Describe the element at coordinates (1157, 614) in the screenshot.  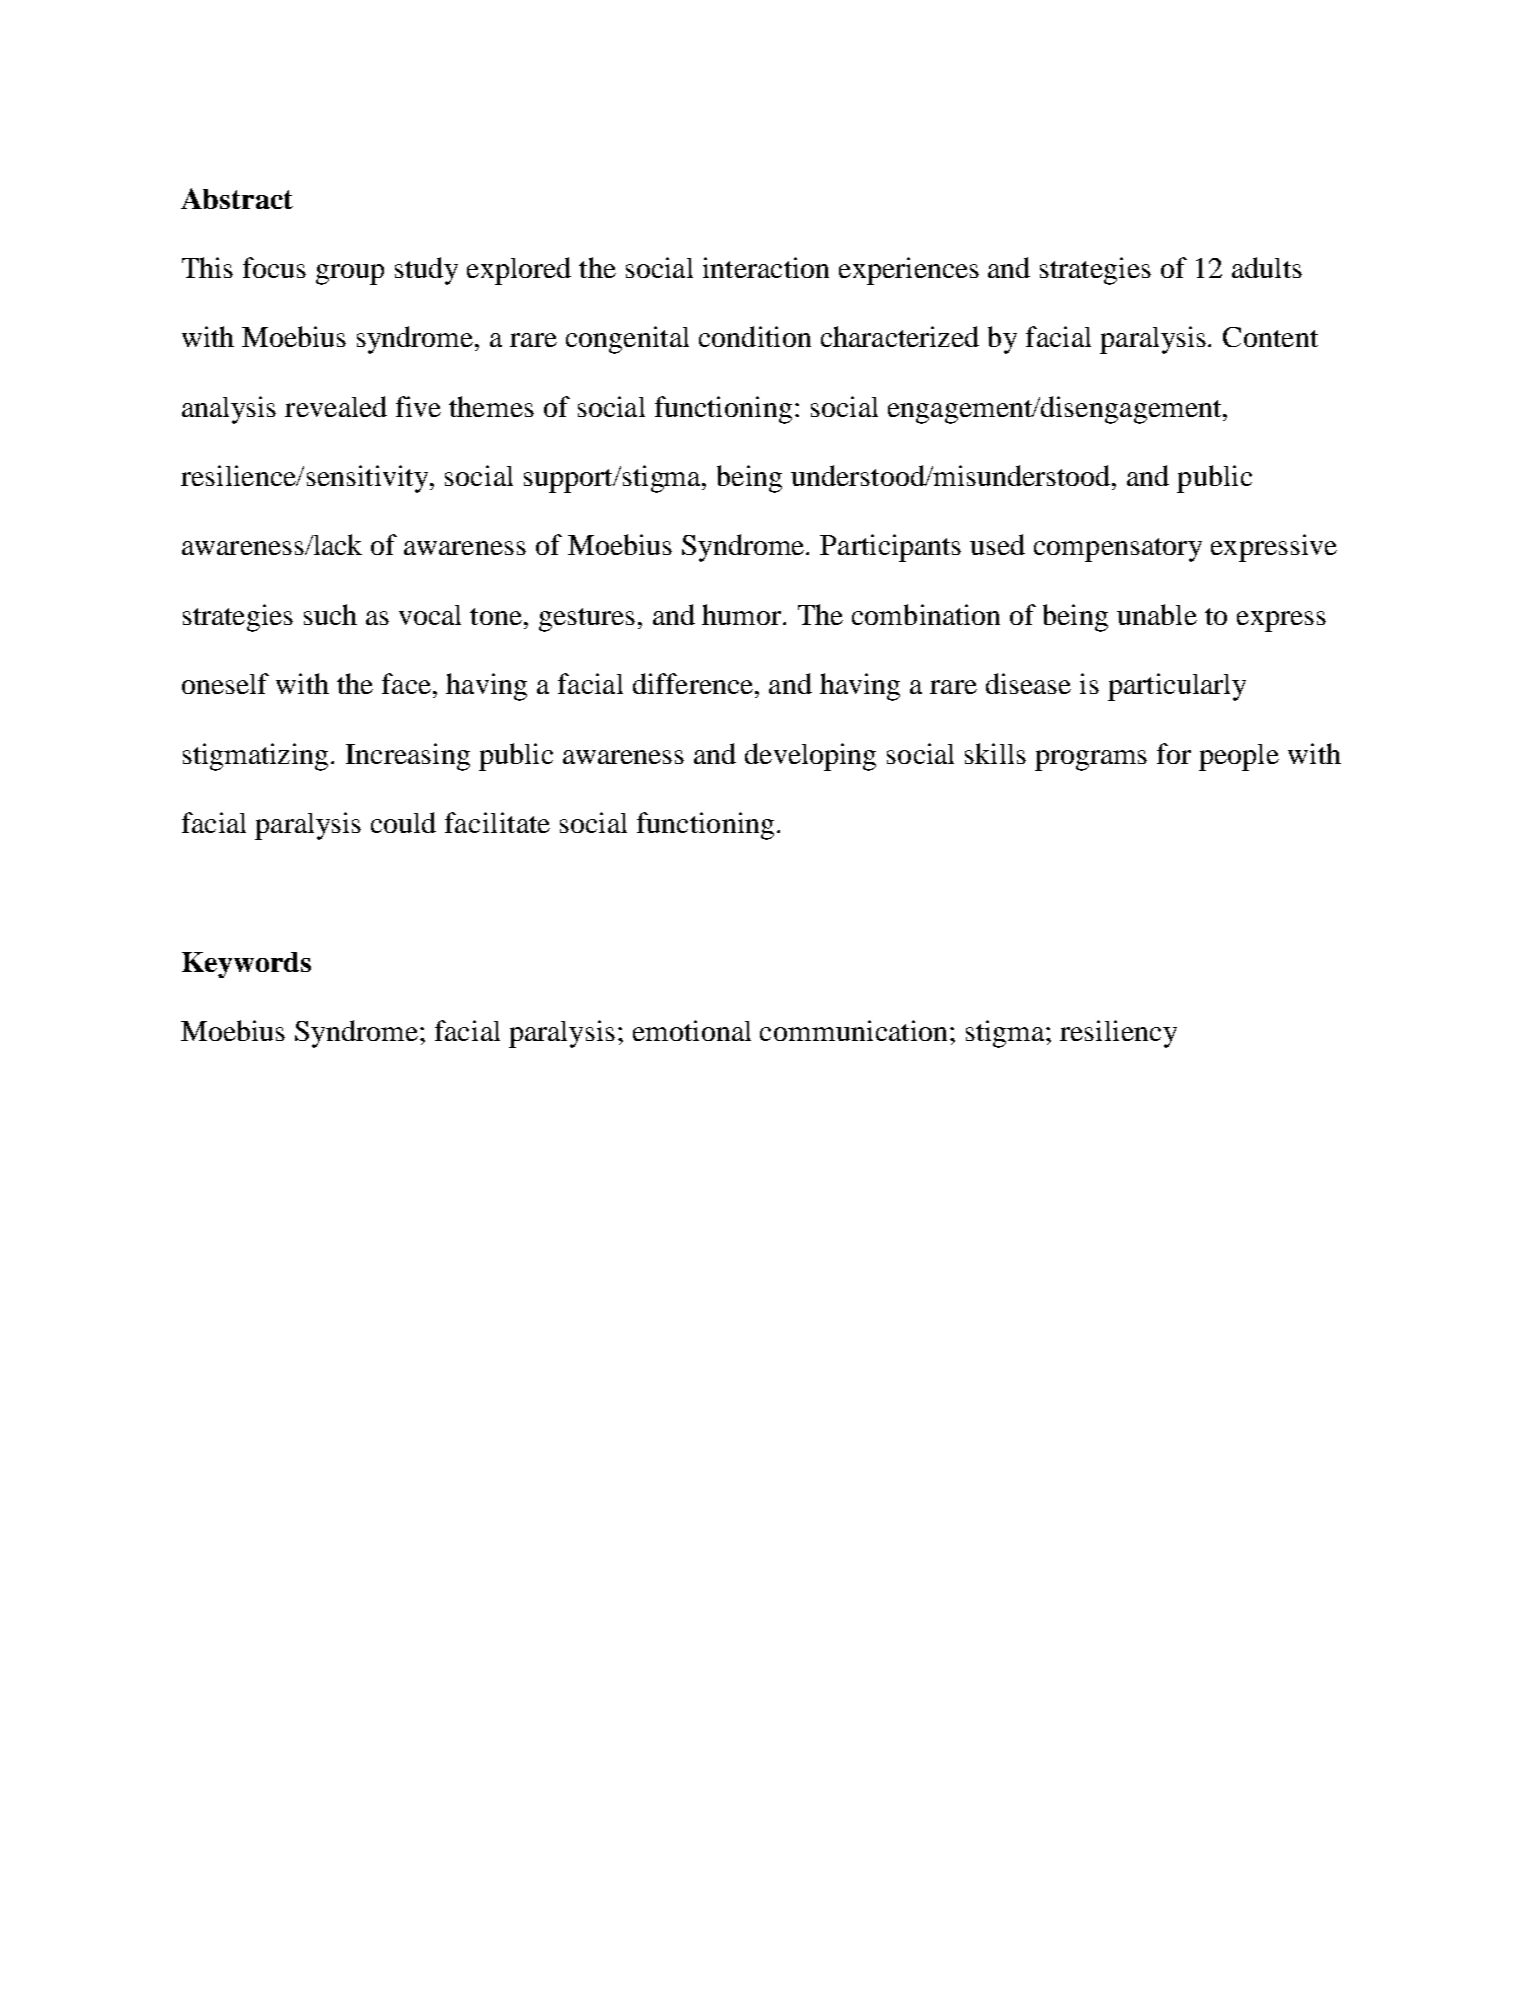
I see `unable` at that location.
